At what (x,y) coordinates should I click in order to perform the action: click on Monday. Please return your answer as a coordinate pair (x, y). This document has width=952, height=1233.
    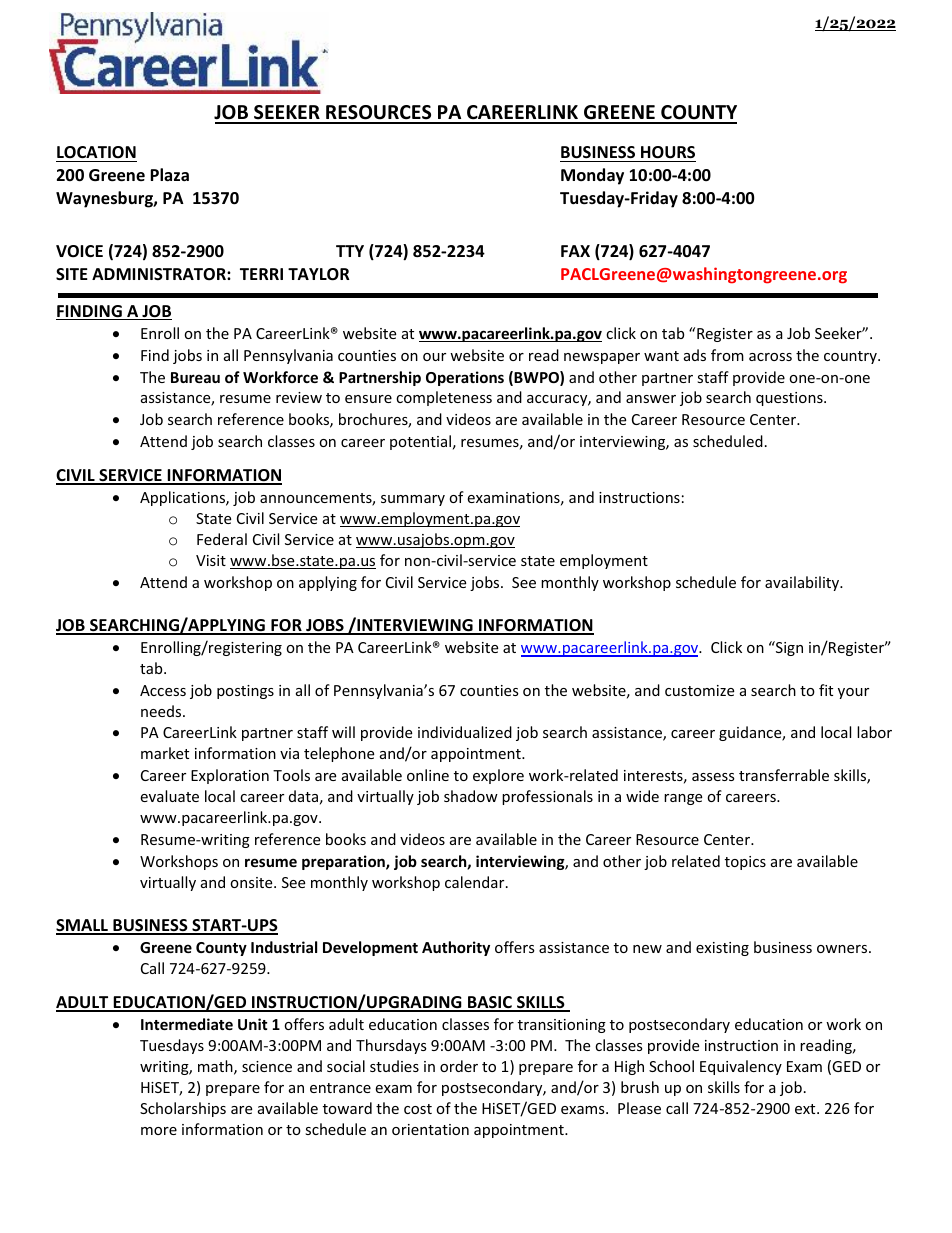
    Looking at the image, I should click on (592, 176).
